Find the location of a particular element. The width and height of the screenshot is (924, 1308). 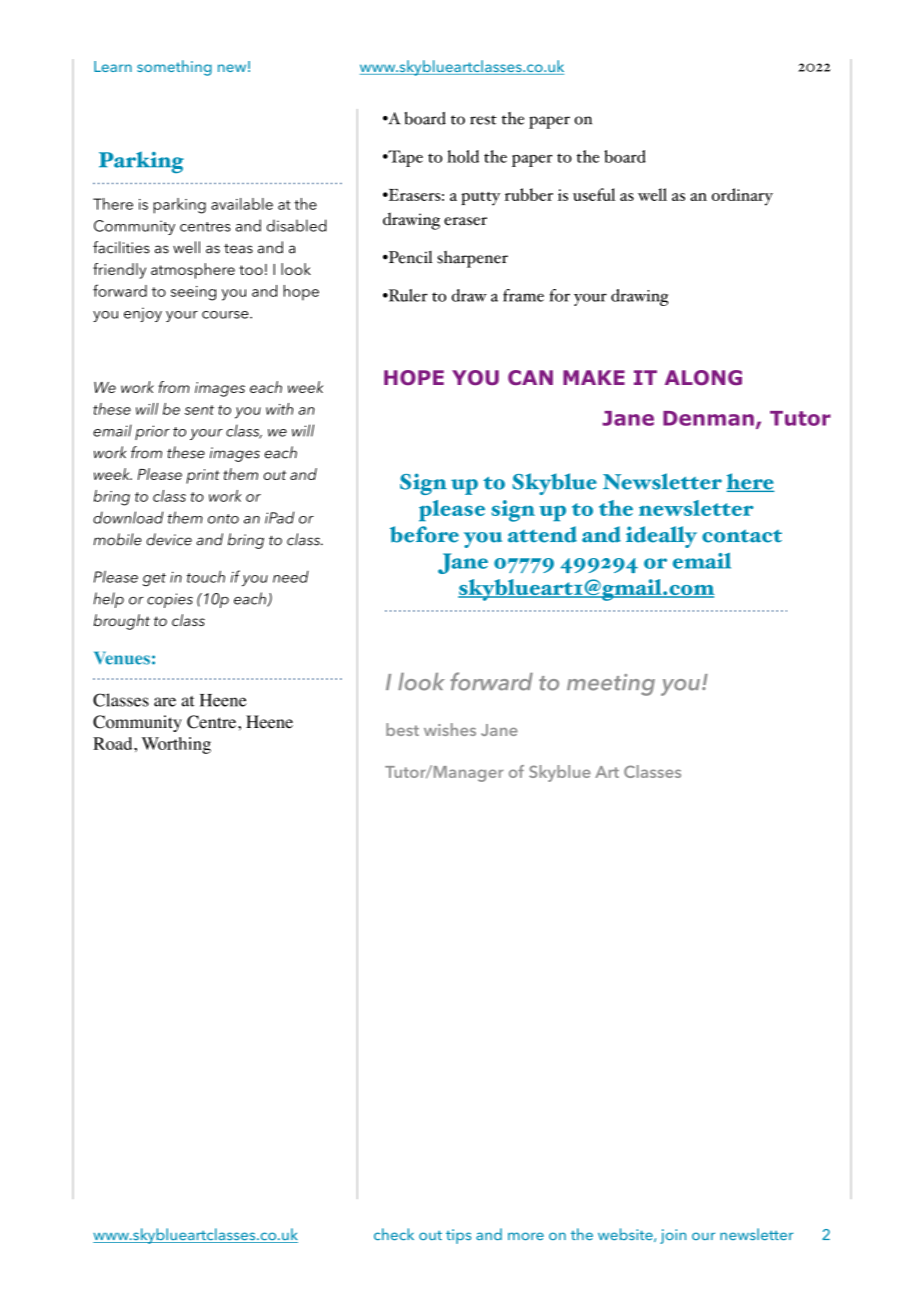

before is located at coordinates (424, 534).
